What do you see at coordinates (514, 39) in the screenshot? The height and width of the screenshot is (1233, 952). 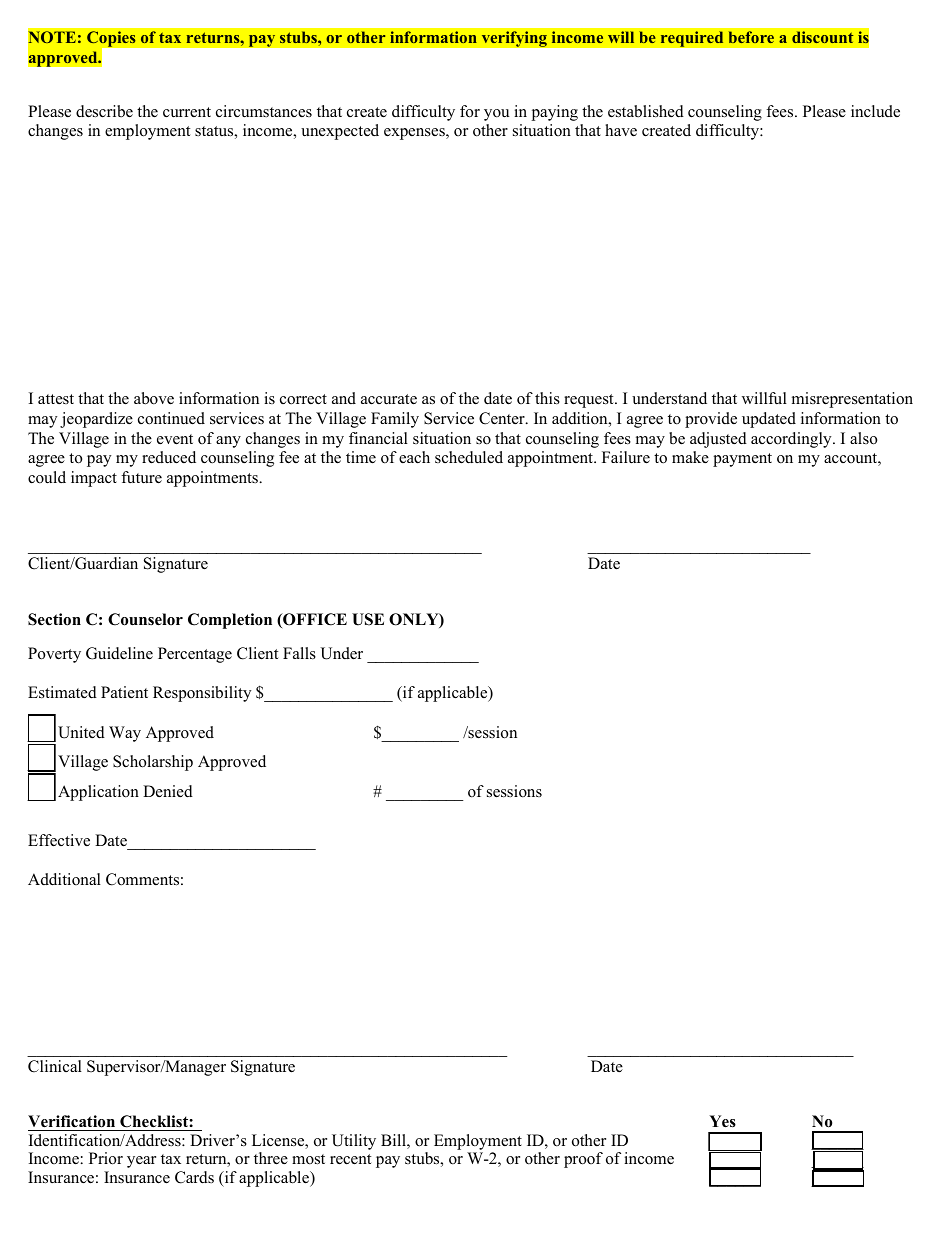 I see `verifying` at bounding box center [514, 39].
